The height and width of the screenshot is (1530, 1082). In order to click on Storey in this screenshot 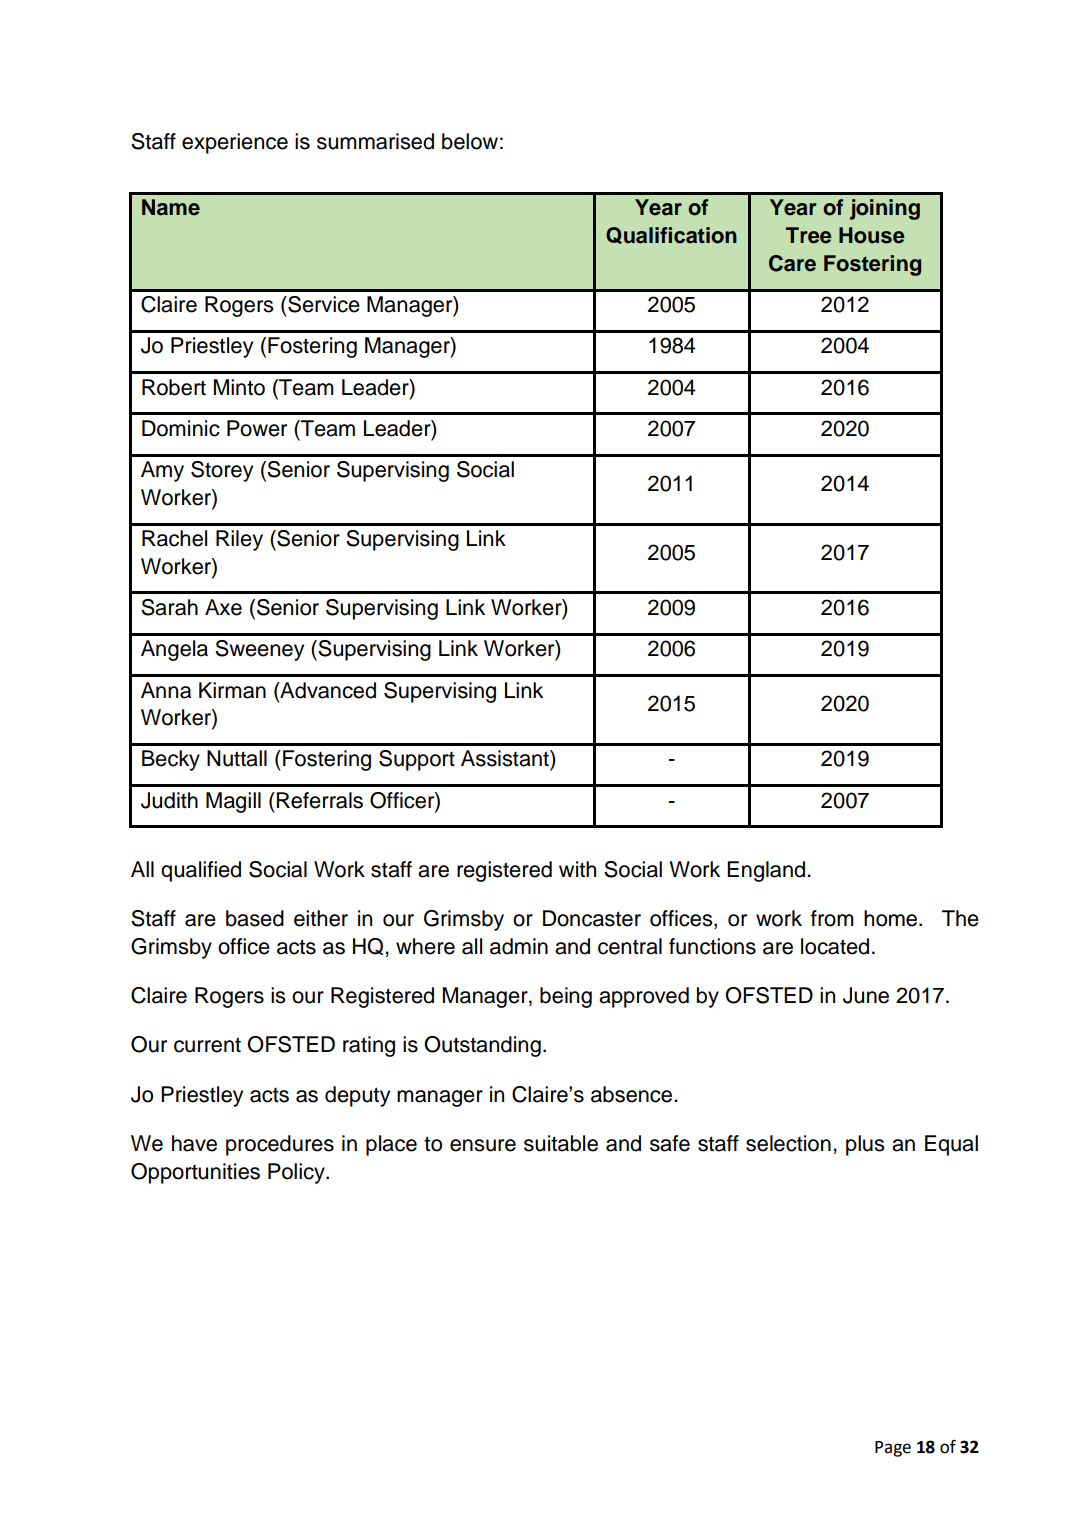, I will do `click(222, 471)`.
